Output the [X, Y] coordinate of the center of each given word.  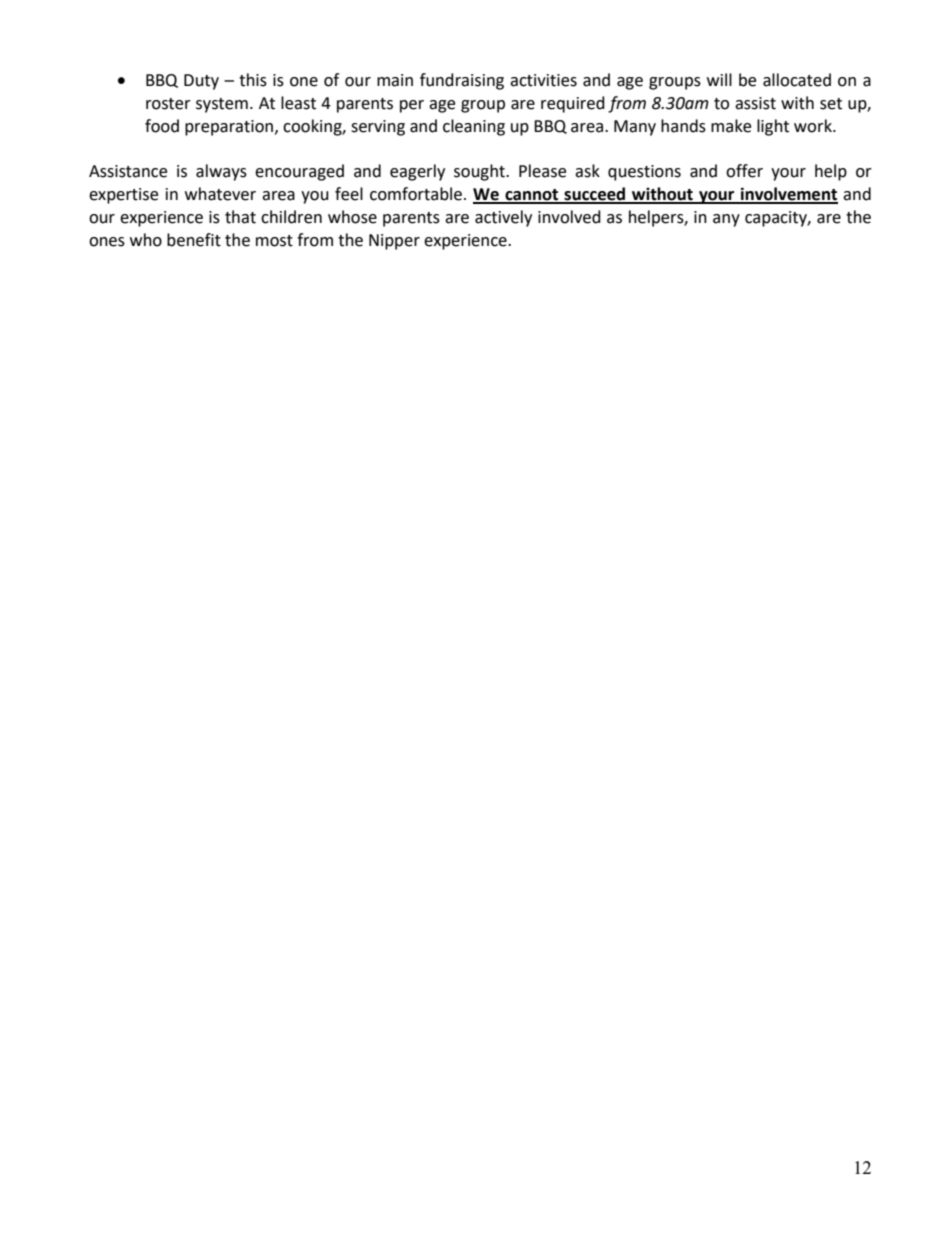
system [222, 105]
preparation [229, 128]
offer [744, 171]
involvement [788, 195]
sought [480, 172]
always [221, 172]
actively [503, 218]
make [731, 126]
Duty [201, 82]
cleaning [474, 127]
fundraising [462, 81]
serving [378, 128]
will [719, 79]
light [773, 127]
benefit [194, 240]
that [240, 217]
